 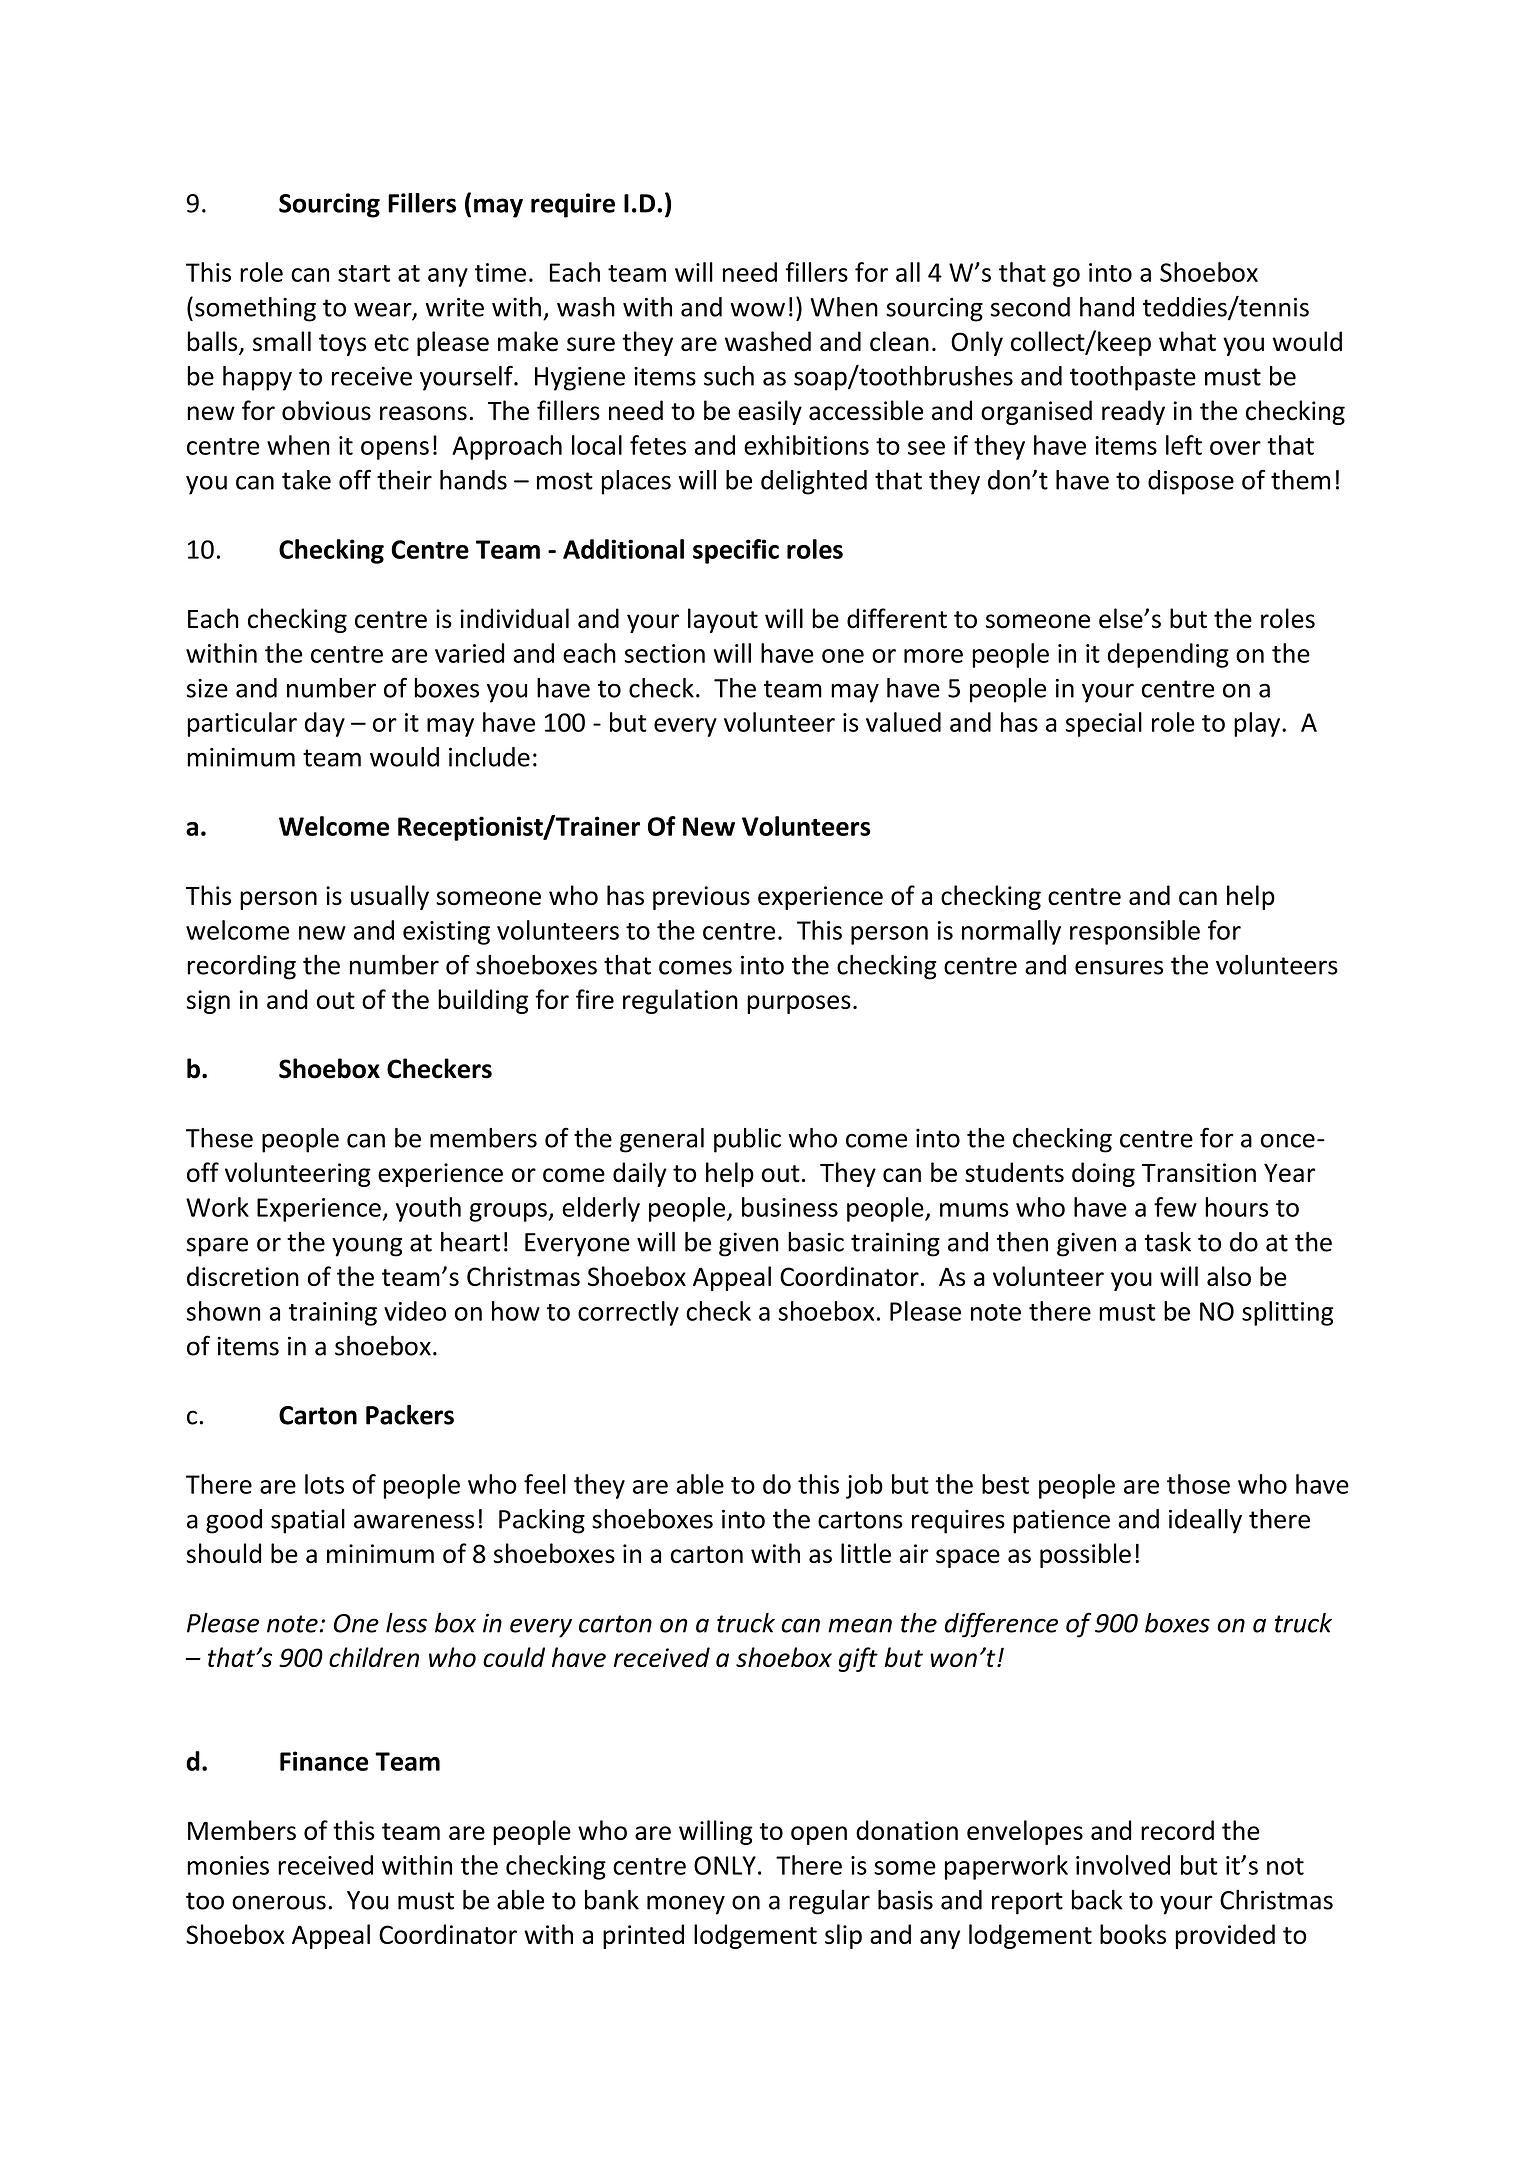 I want to click on also, so click(x=1229, y=1276).
